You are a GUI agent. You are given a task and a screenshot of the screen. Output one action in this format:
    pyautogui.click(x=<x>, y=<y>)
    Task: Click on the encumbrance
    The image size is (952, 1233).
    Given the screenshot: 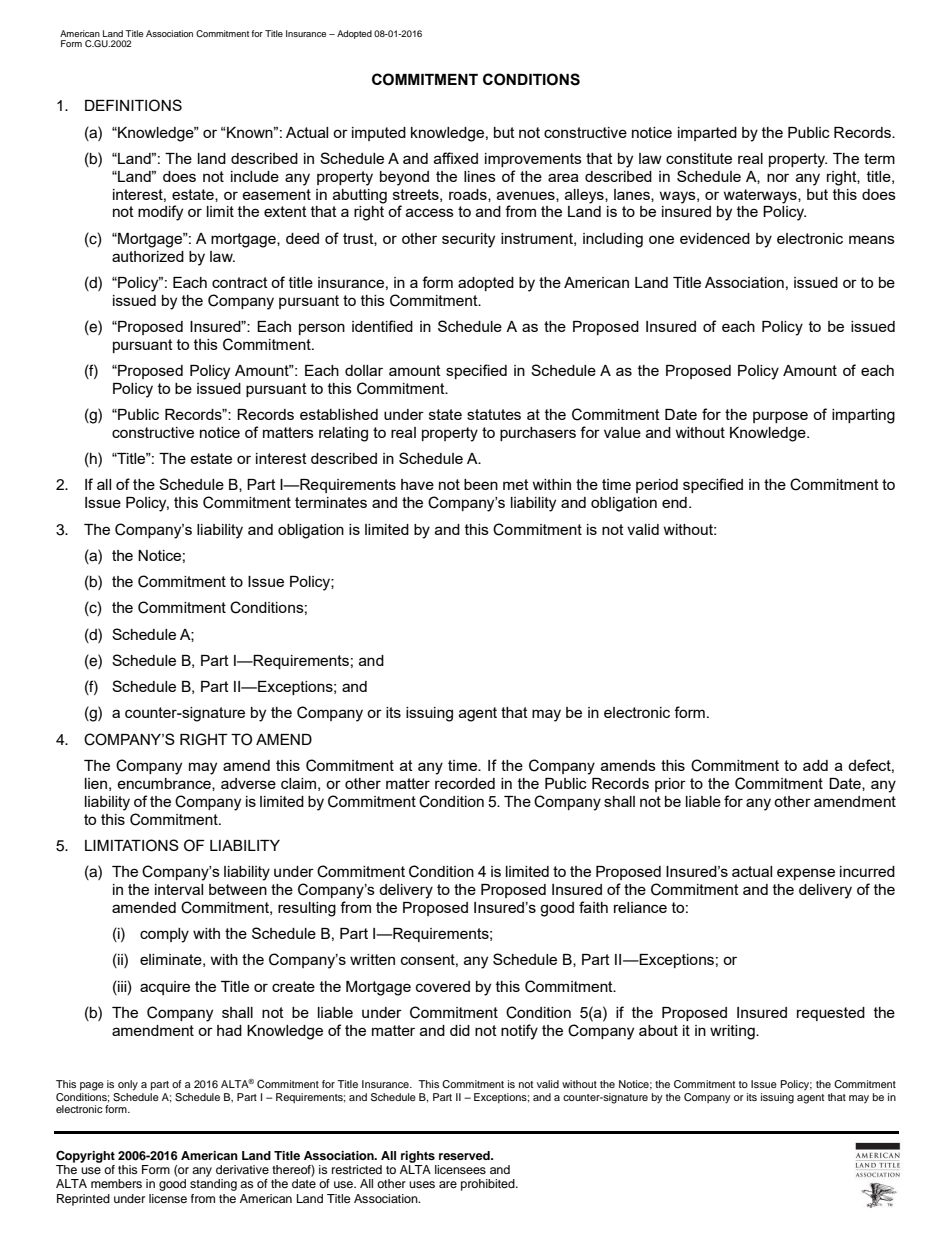 What is the action you would take?
    pyautogui.click(x=165, y=784)
